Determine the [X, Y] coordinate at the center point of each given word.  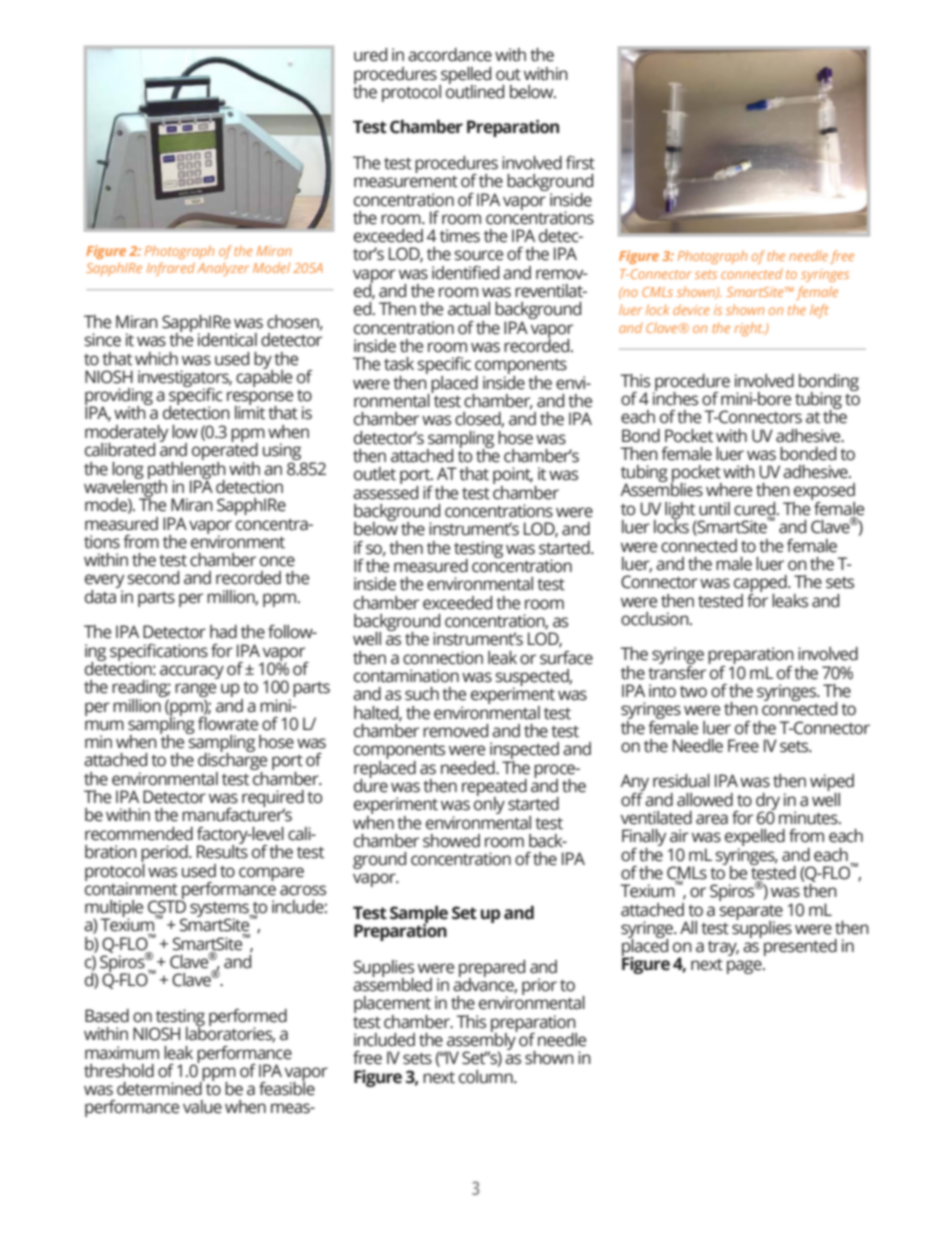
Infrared [171, 269]
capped [761, 585]
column [487, 1077]
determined [160, 1087]
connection [443, 658]
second [153, 578]
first [580, 163]
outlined [475, 90]
